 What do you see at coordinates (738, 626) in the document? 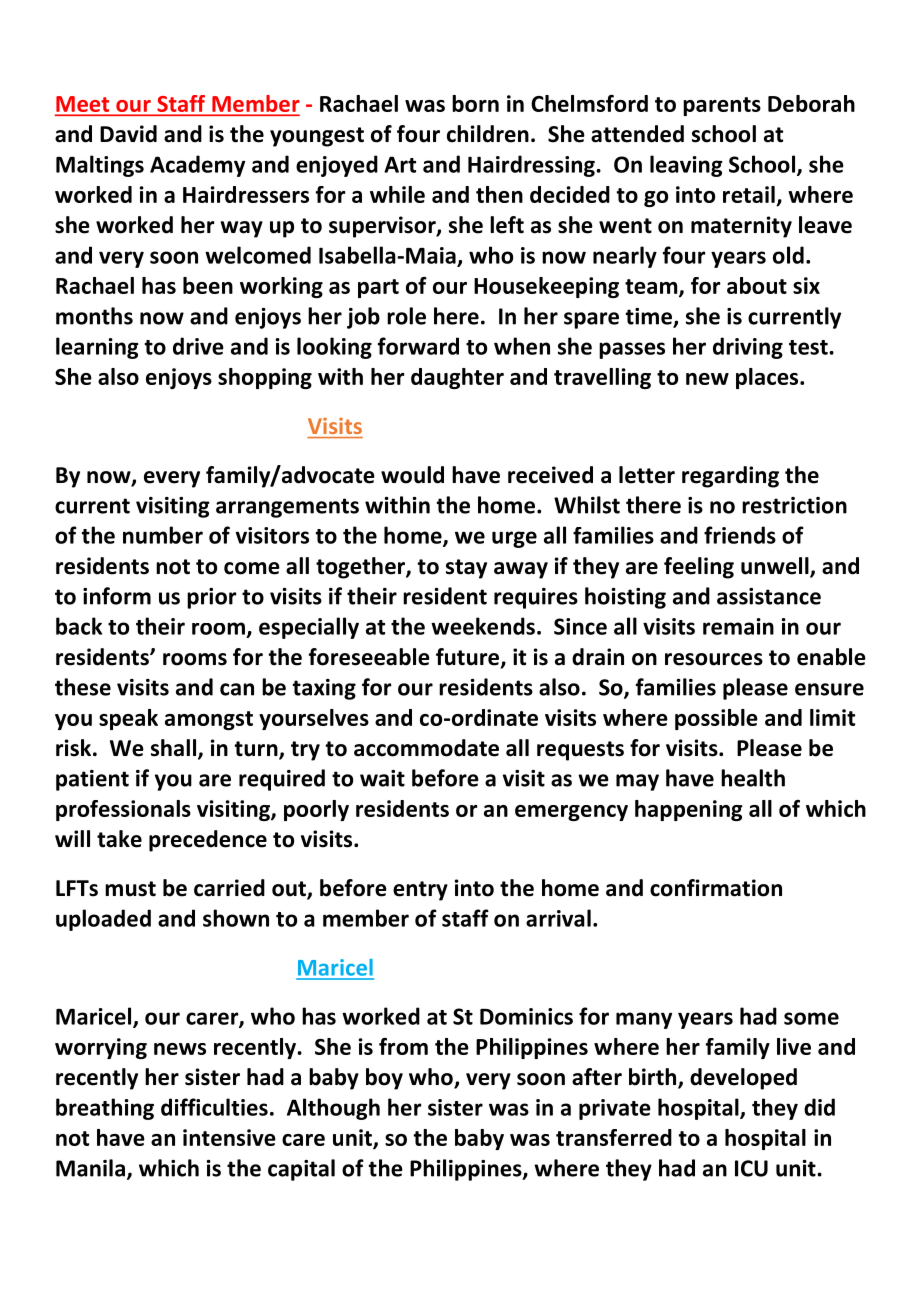
I see `remain` at bounding box center [738, 626].
